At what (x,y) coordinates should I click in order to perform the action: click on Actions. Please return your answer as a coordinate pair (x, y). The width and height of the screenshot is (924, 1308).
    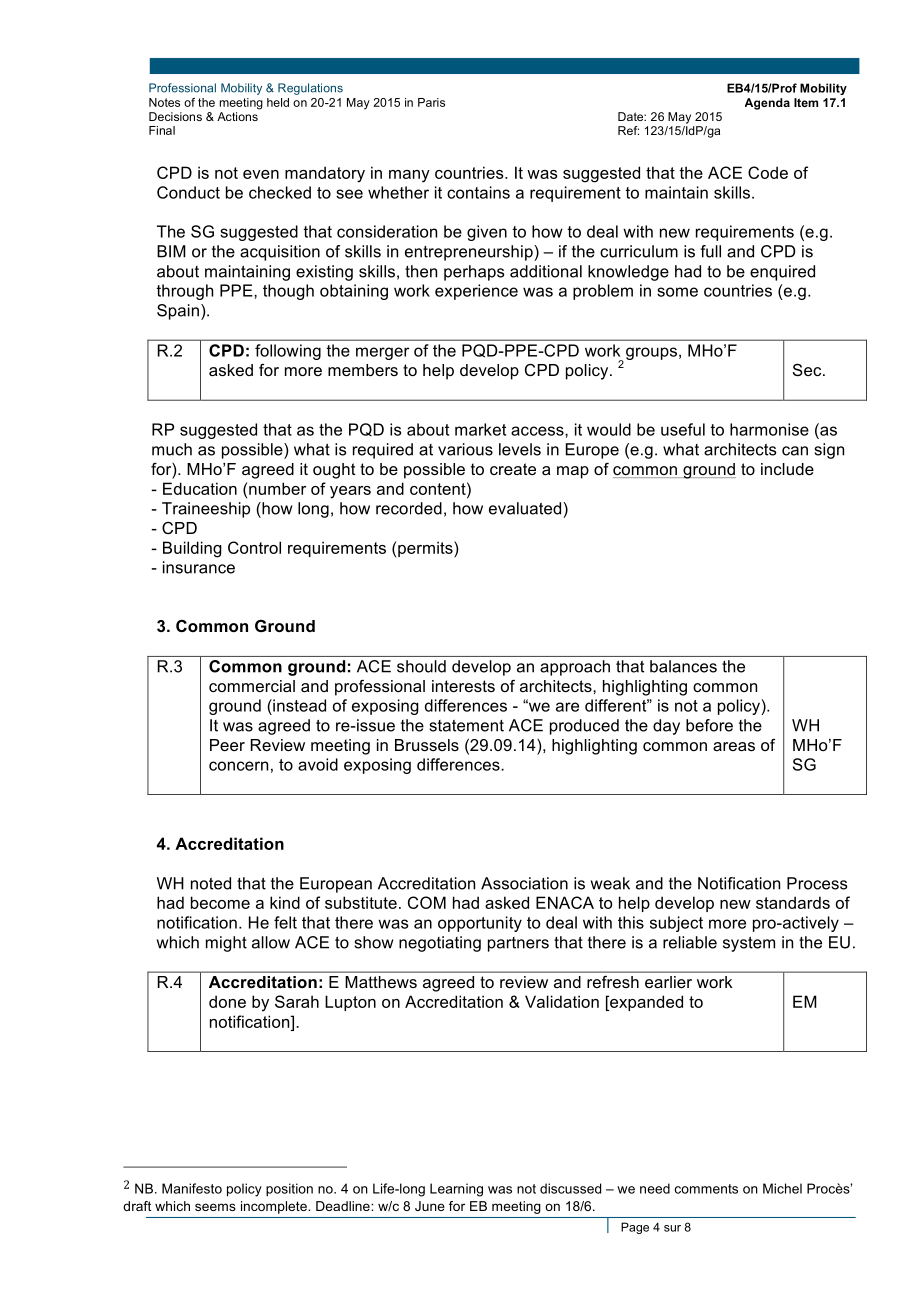
    Looking at the image, I should click on (237, 116).
